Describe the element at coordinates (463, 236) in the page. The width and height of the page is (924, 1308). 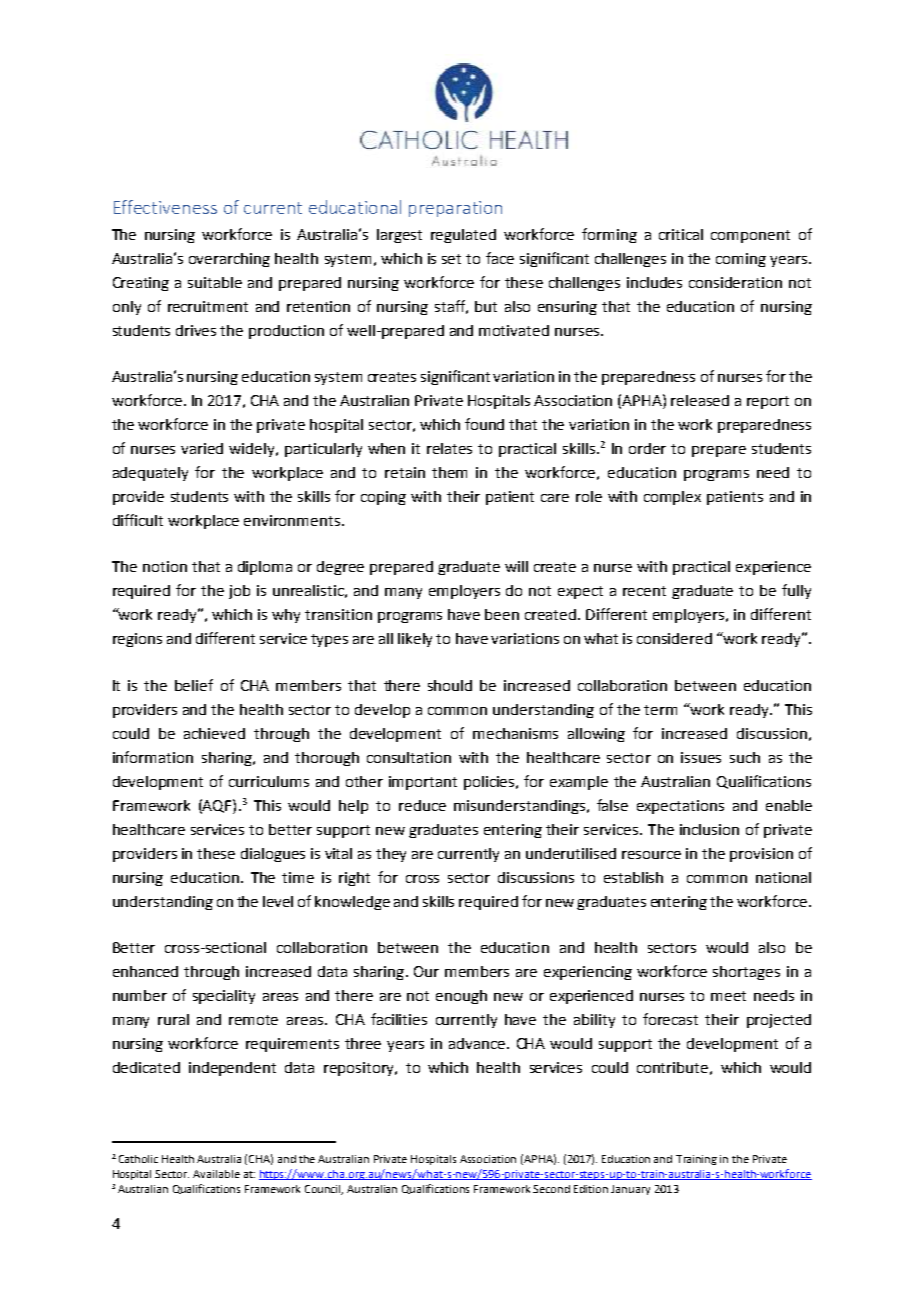
I see `regulated` at that location.
